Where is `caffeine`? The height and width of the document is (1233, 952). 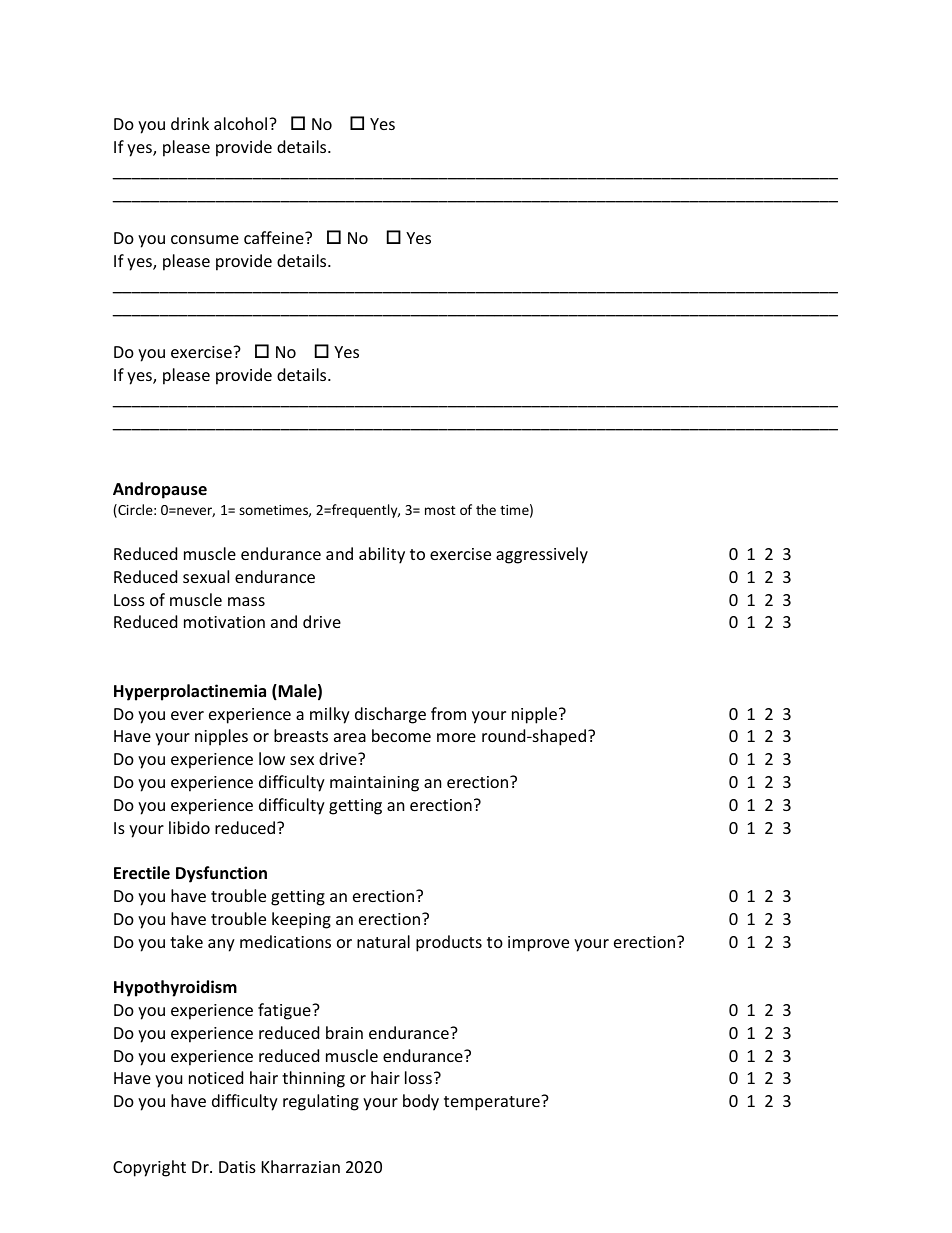
caffeine is located at coordinates (275, 237).
